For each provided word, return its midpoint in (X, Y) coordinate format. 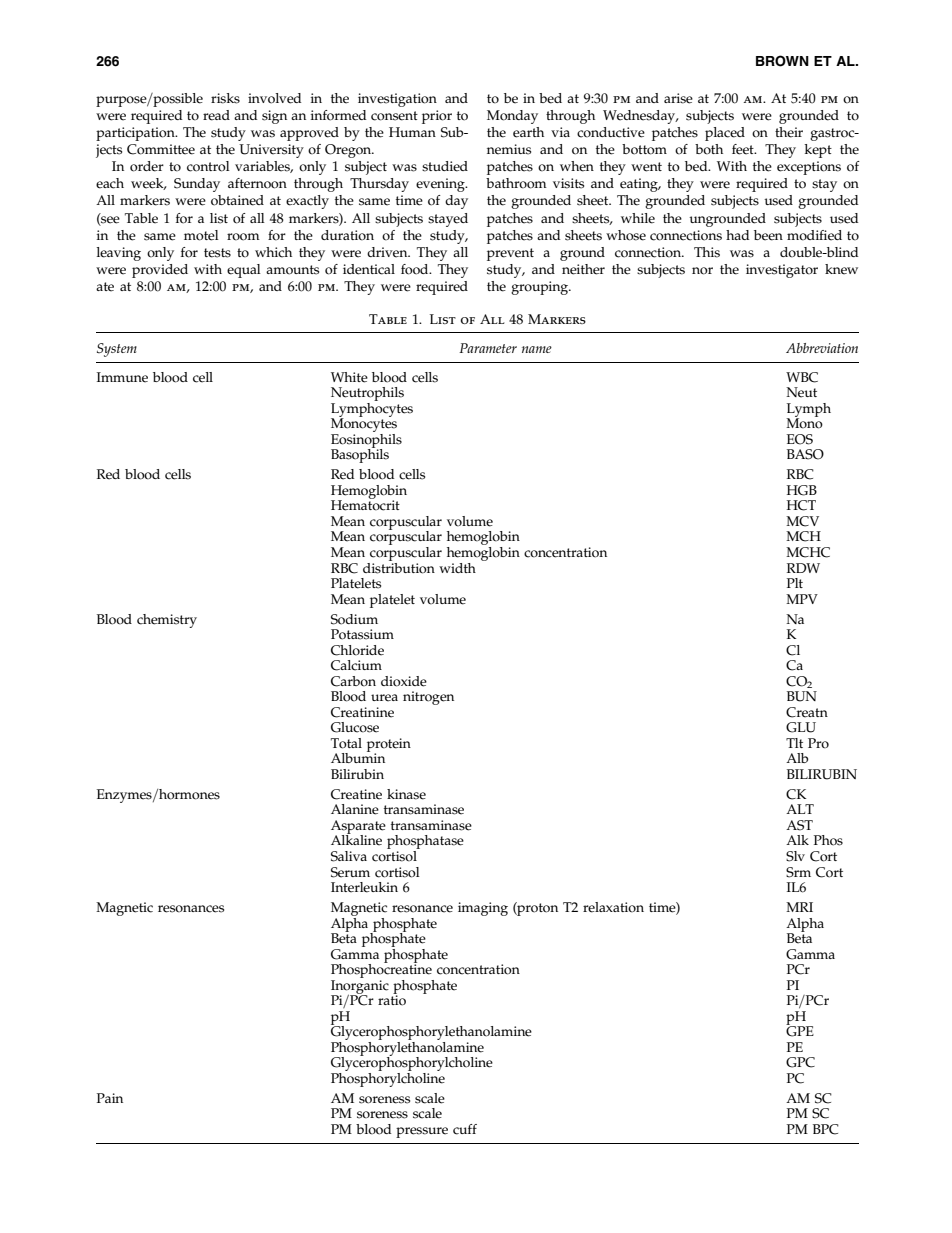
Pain (110, 1098)
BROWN (782, 61)
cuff (465, 1129)
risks (225, 98)
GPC (800, 1062)
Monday (512, 117)
